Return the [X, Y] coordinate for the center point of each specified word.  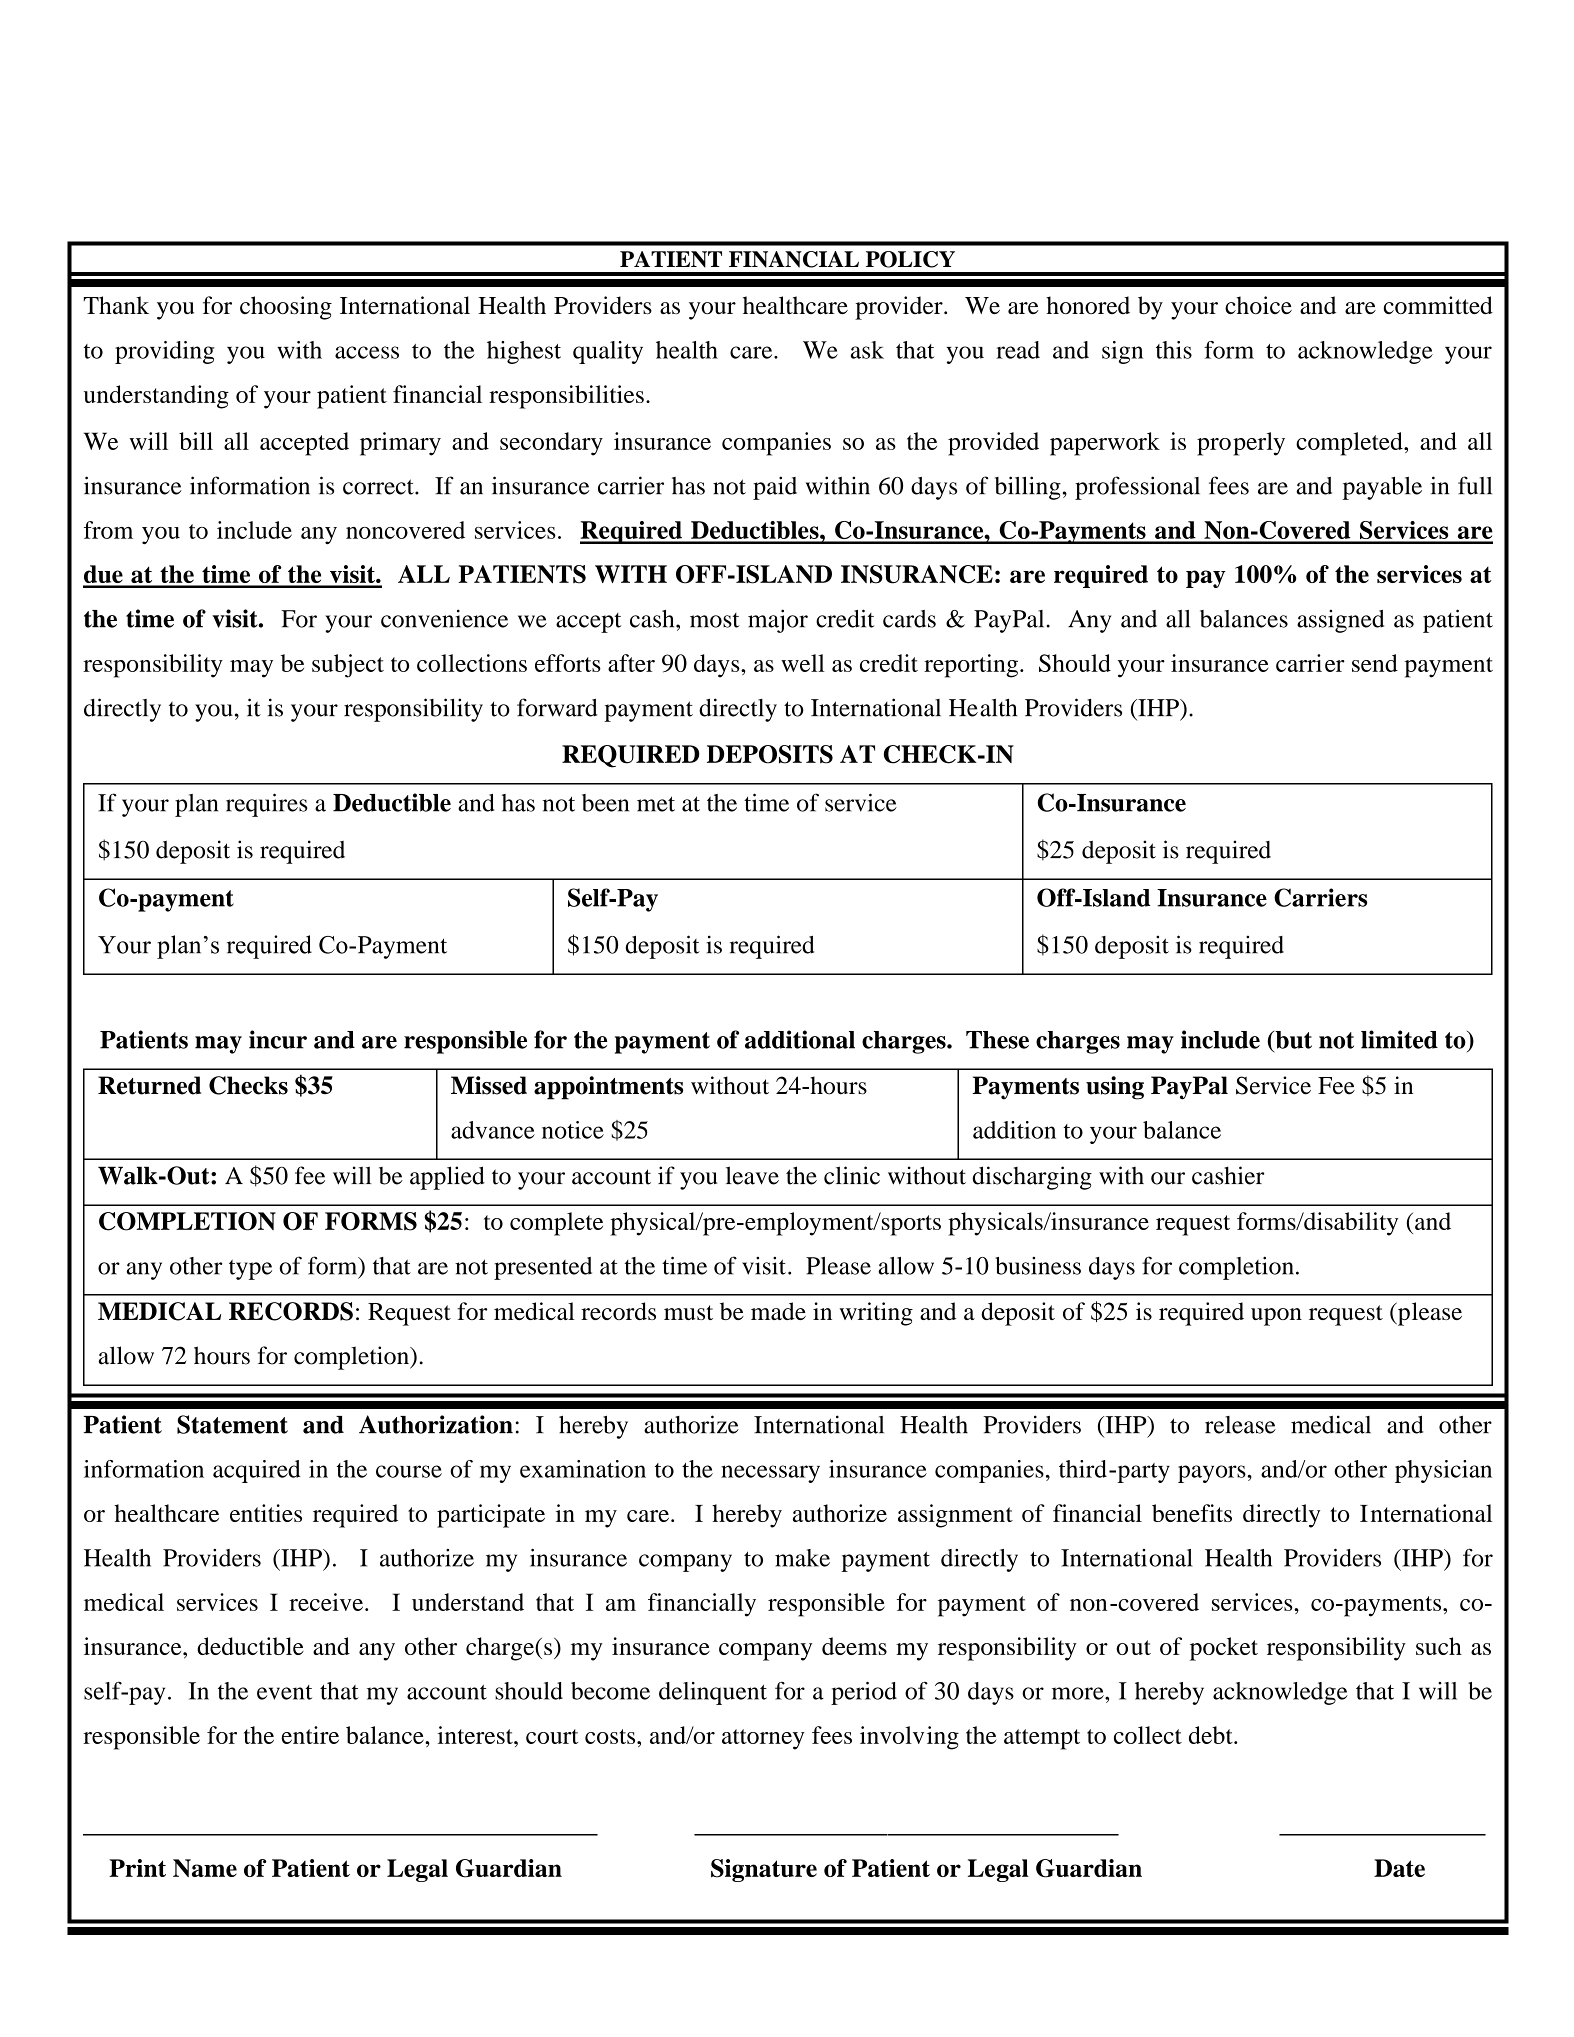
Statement [232, 1424]
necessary [770, 1474]
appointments [608, 1088]
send [1375, 663]
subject [348, 666]
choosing [286, 308]
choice [1258, 305]
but [1292, 1039]
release [1240, 1425]
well [803, 663]
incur [278, 1039]
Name [205, 1868]
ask [867, 350]
